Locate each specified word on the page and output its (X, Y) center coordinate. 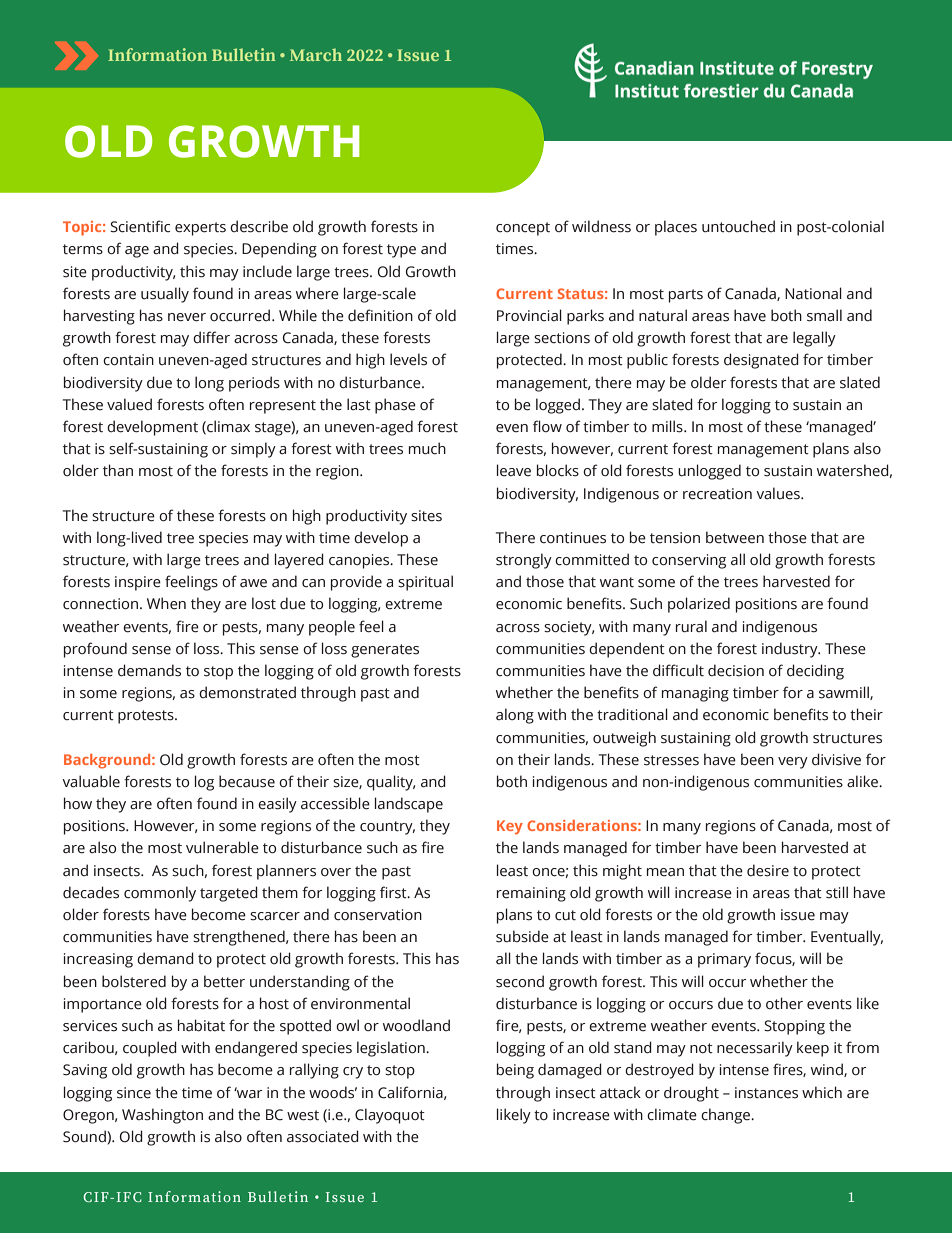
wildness (601, 226)
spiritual (425, 583)
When (166, 603)
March (316, 54)
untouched (738, 226)
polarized (699, 605)
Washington (162, 1116)
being (515, 1071)
